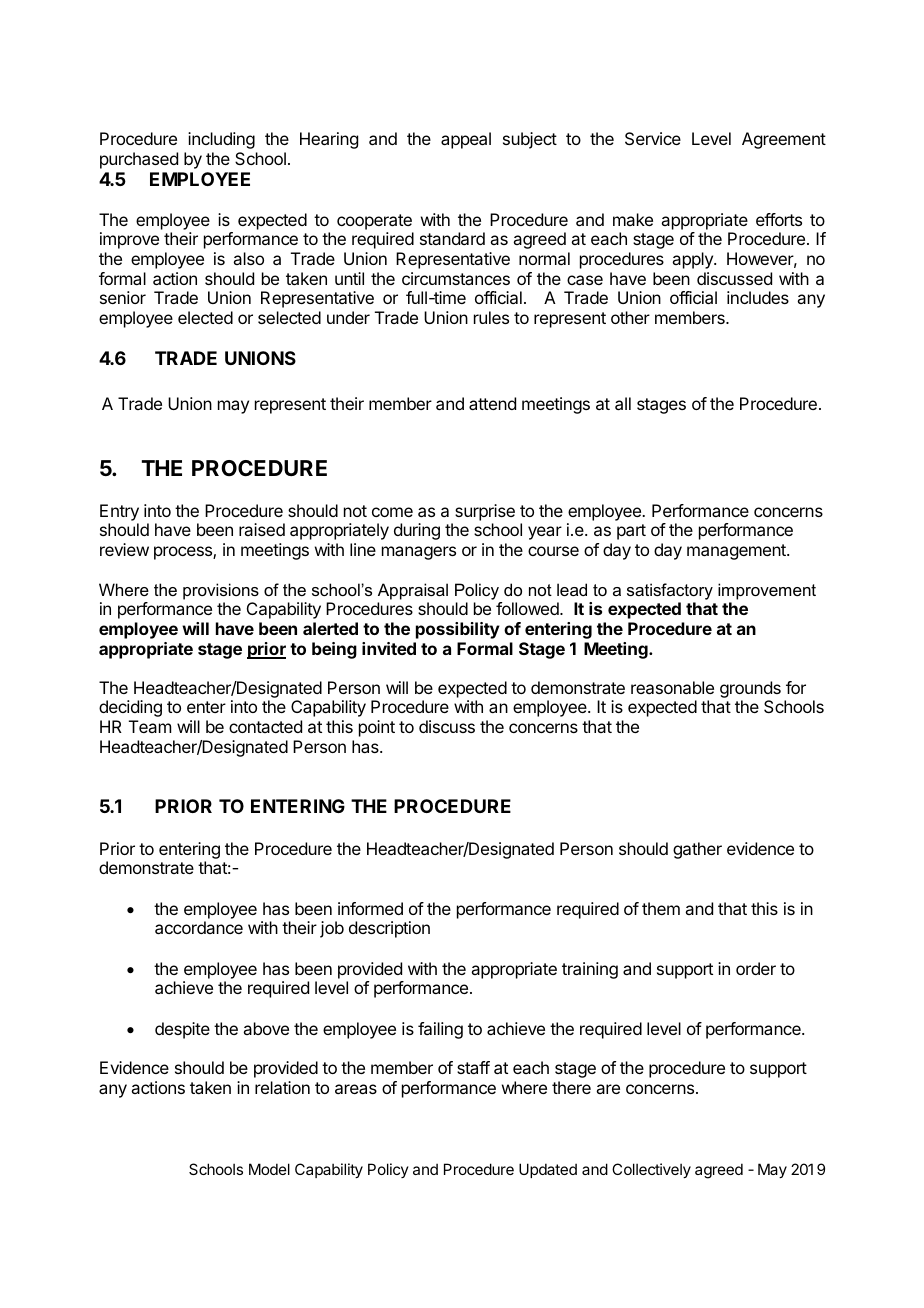 The height and width of the page is (1308, 924). What do you see at coordinates (651, 1170) in the page?
I see `Collectively` at bounding box center [651, 1170].
